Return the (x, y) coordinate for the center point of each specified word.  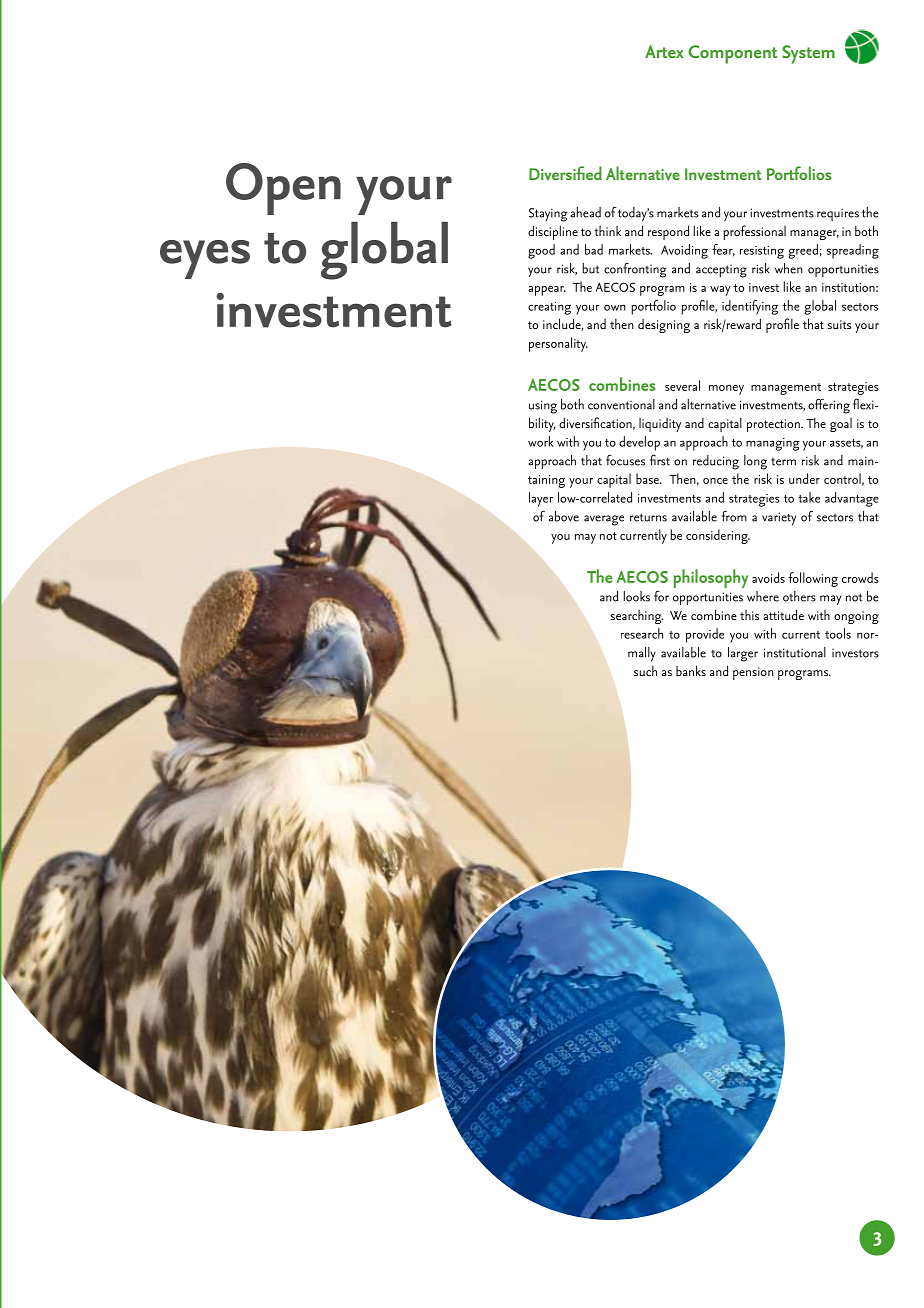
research (642, 633)
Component (732, 54)
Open (283, 189)
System (808, 54)
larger (743, 654)
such (645, 670)
